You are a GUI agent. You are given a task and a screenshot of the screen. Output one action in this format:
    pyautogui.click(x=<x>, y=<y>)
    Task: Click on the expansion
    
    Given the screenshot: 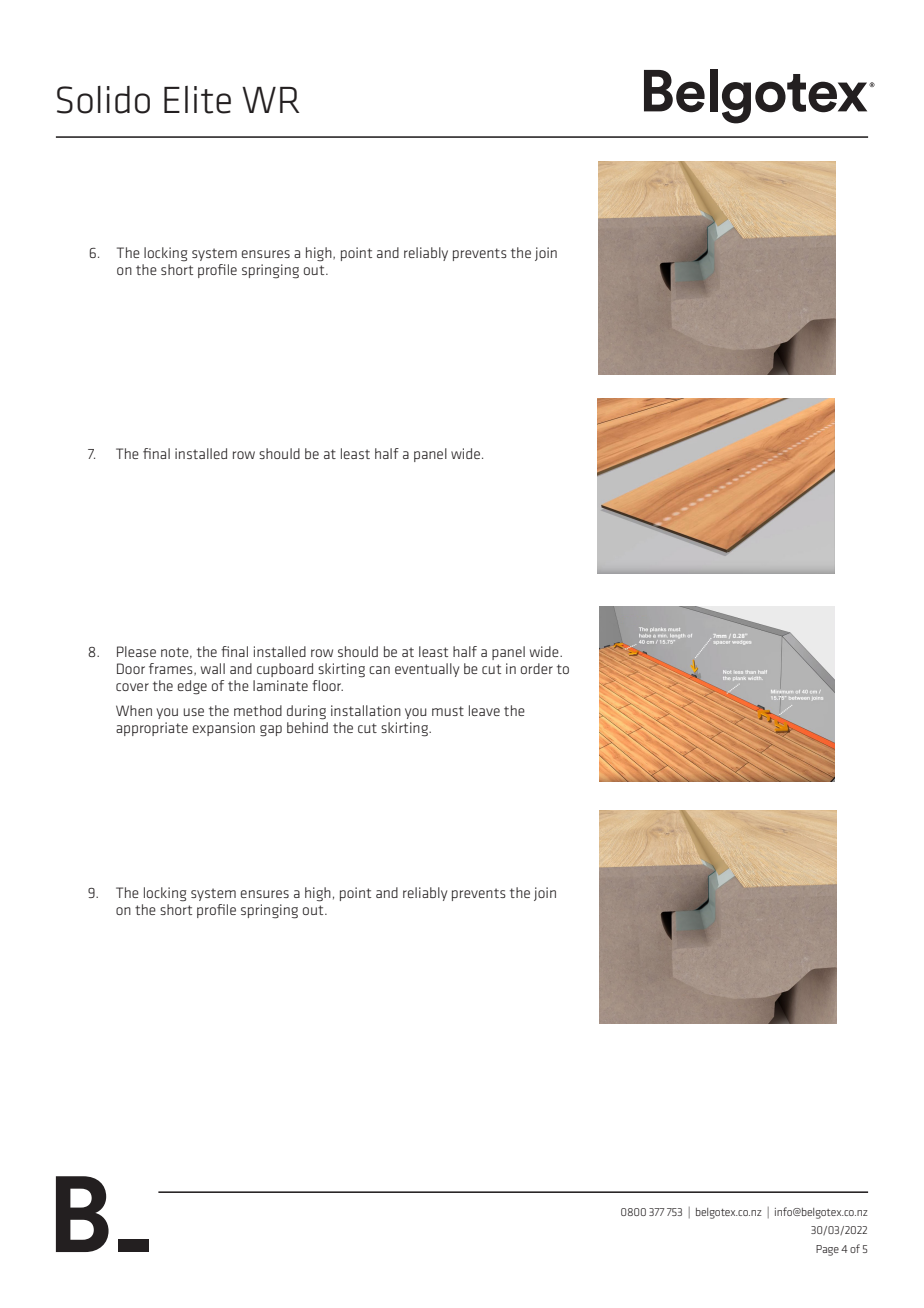 What is the action you would take?
    pyautogui.click(x=224, y=729)
